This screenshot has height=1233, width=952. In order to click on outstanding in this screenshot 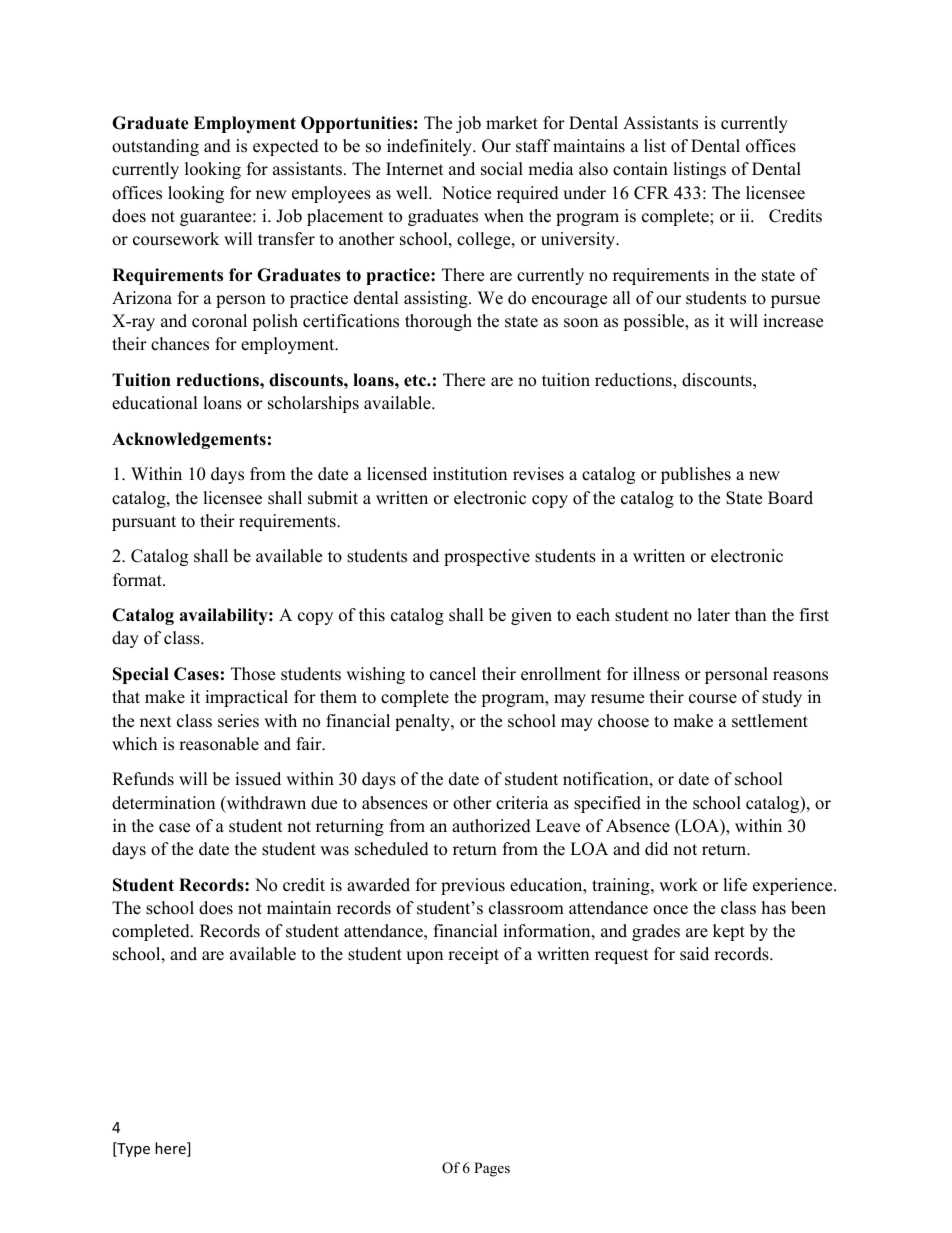, I will do `click(155, 147)`.
